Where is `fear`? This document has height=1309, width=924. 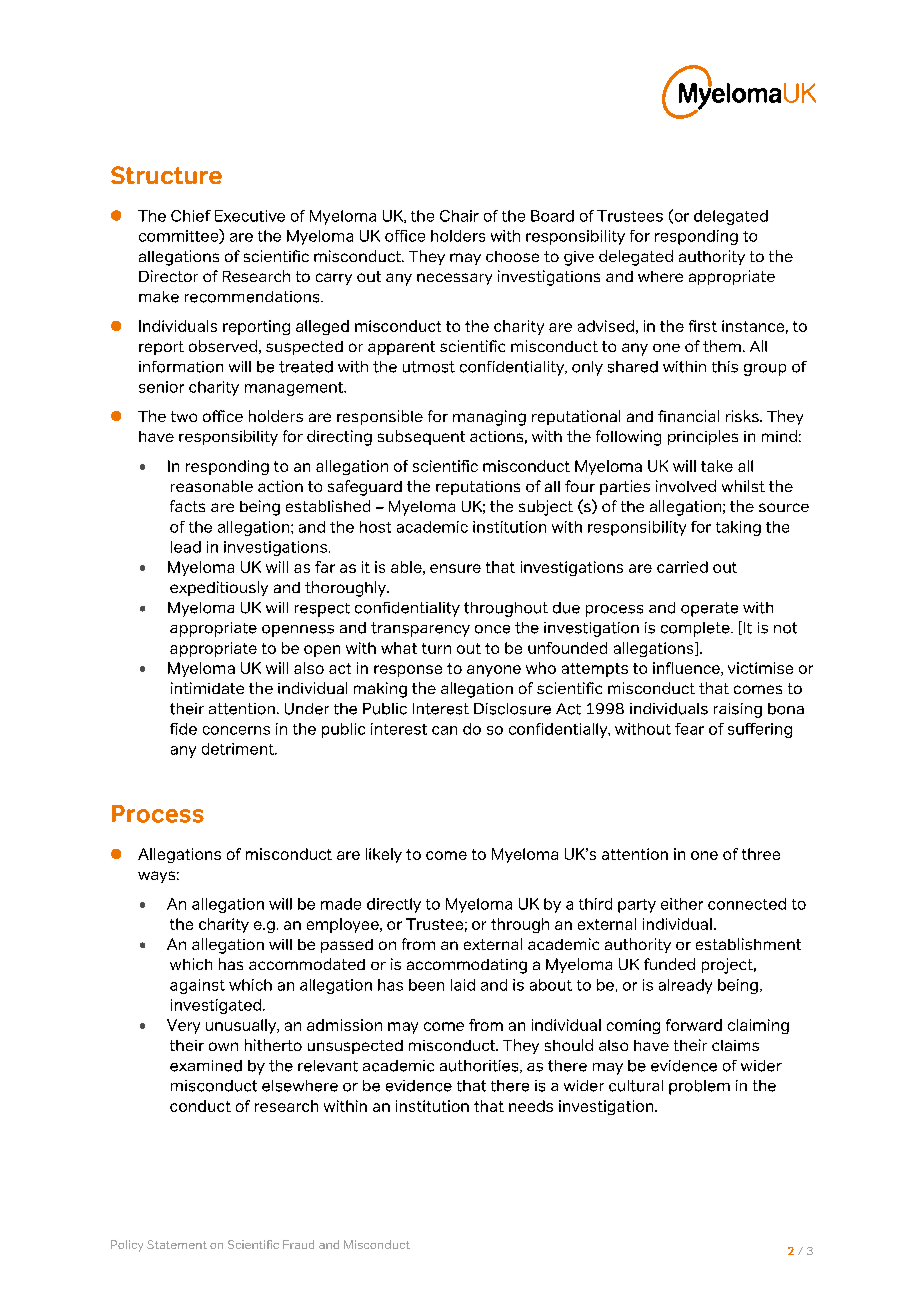
fear is located at coordinates (689, 729).
